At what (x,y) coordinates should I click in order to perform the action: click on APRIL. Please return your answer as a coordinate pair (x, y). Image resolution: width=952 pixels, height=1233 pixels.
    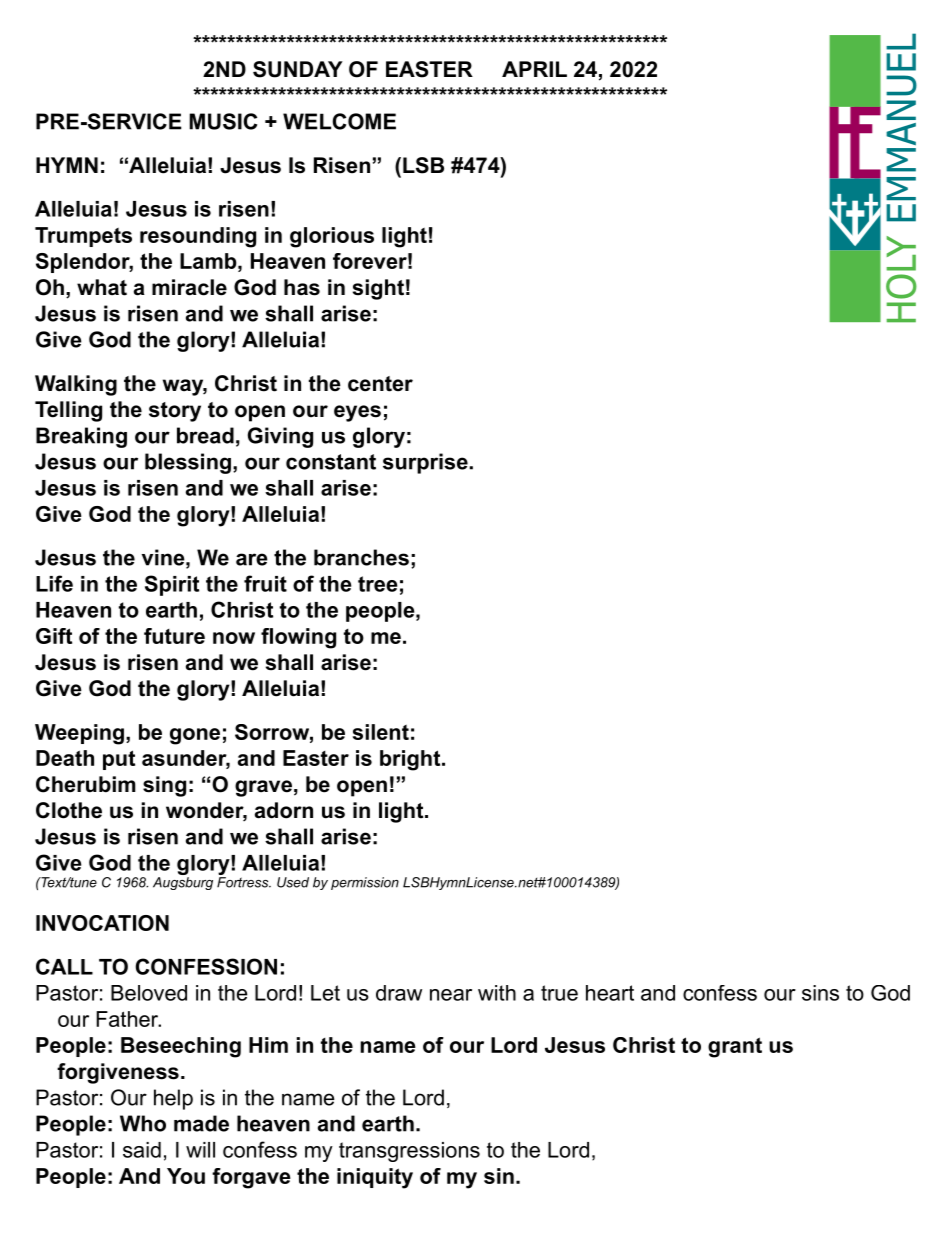
    Looking at the image, I should click on (534, 69).
